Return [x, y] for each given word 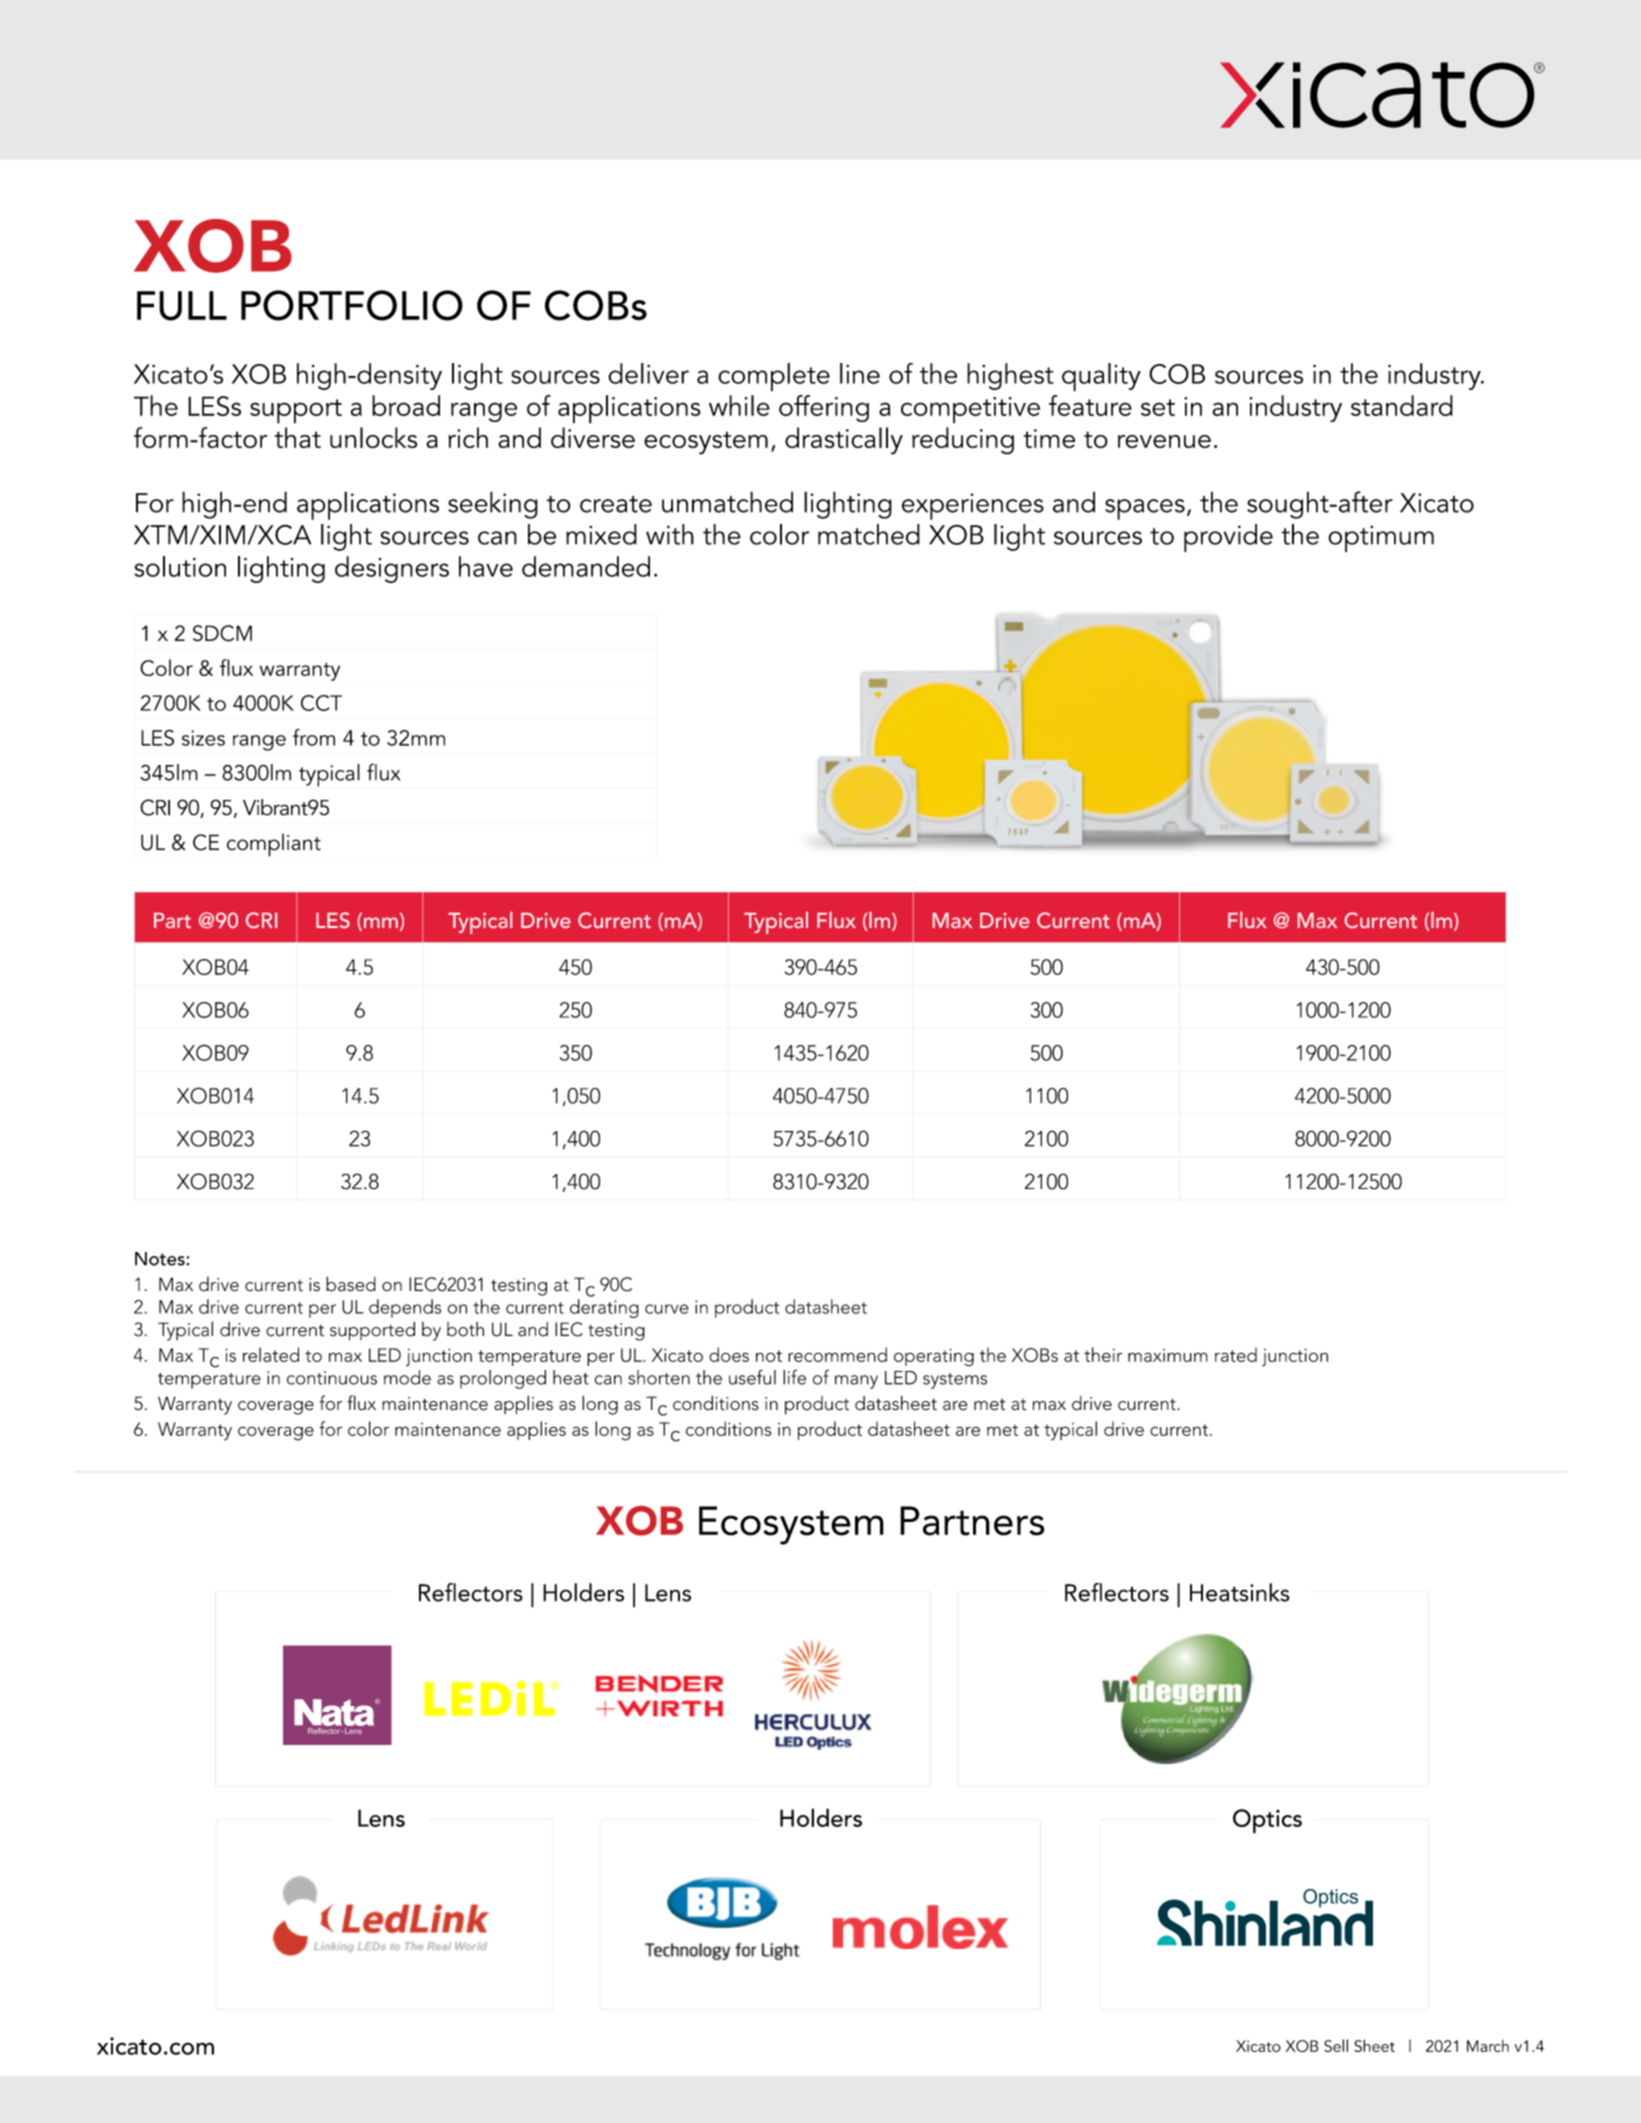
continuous [332, 1378]
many [856, 1382]
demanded [586, 566]
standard [1402, 405]
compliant [274, 845]
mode [407, 1377]
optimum [1381, 539]
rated [1236, 1354]
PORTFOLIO [352, 305]
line [860, 373]
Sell [1336, 2045]
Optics [1267, 1821]
